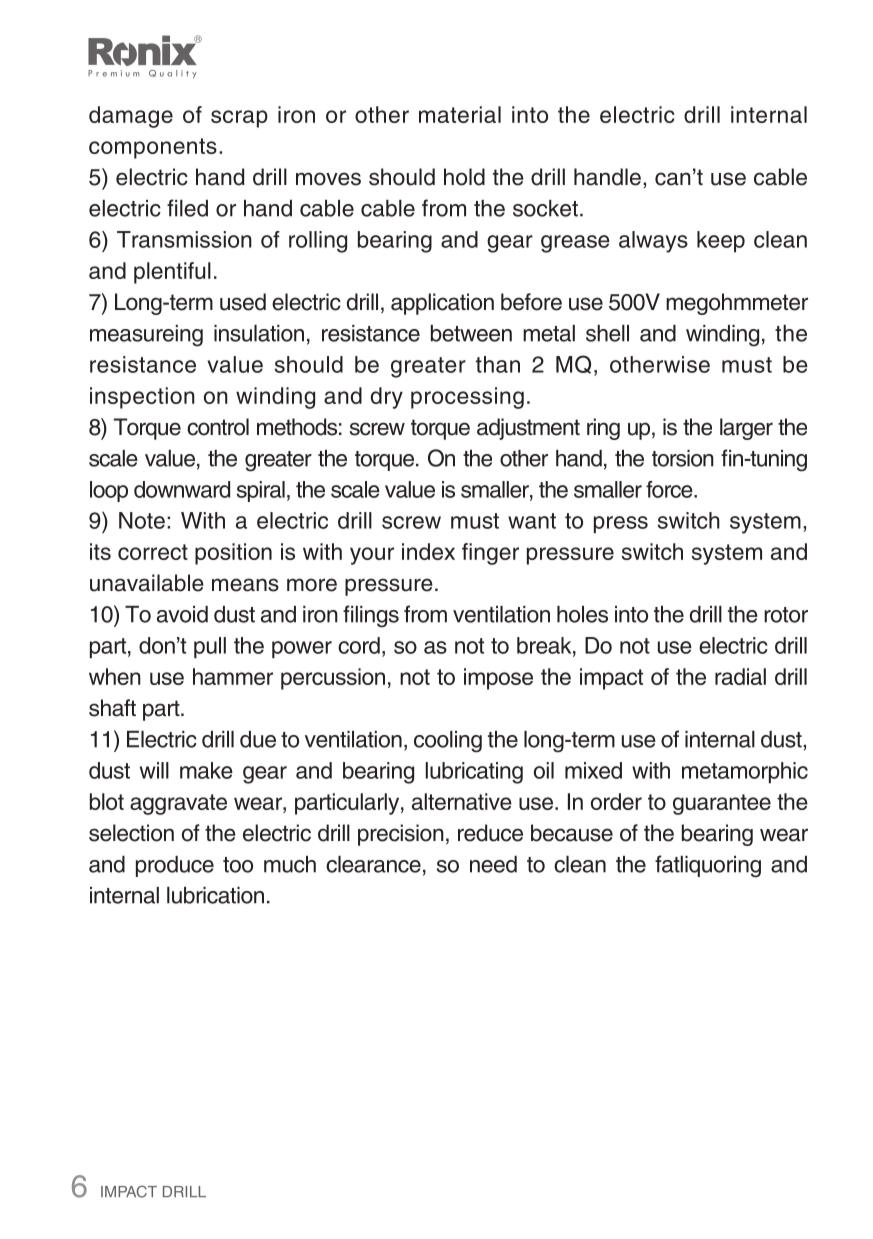 The height and width of the screenshot is (1239, 873). What do you see at coordinates (722, 804) in the screenshot?
I see `guarantee` at bounding box center [722, 804].
